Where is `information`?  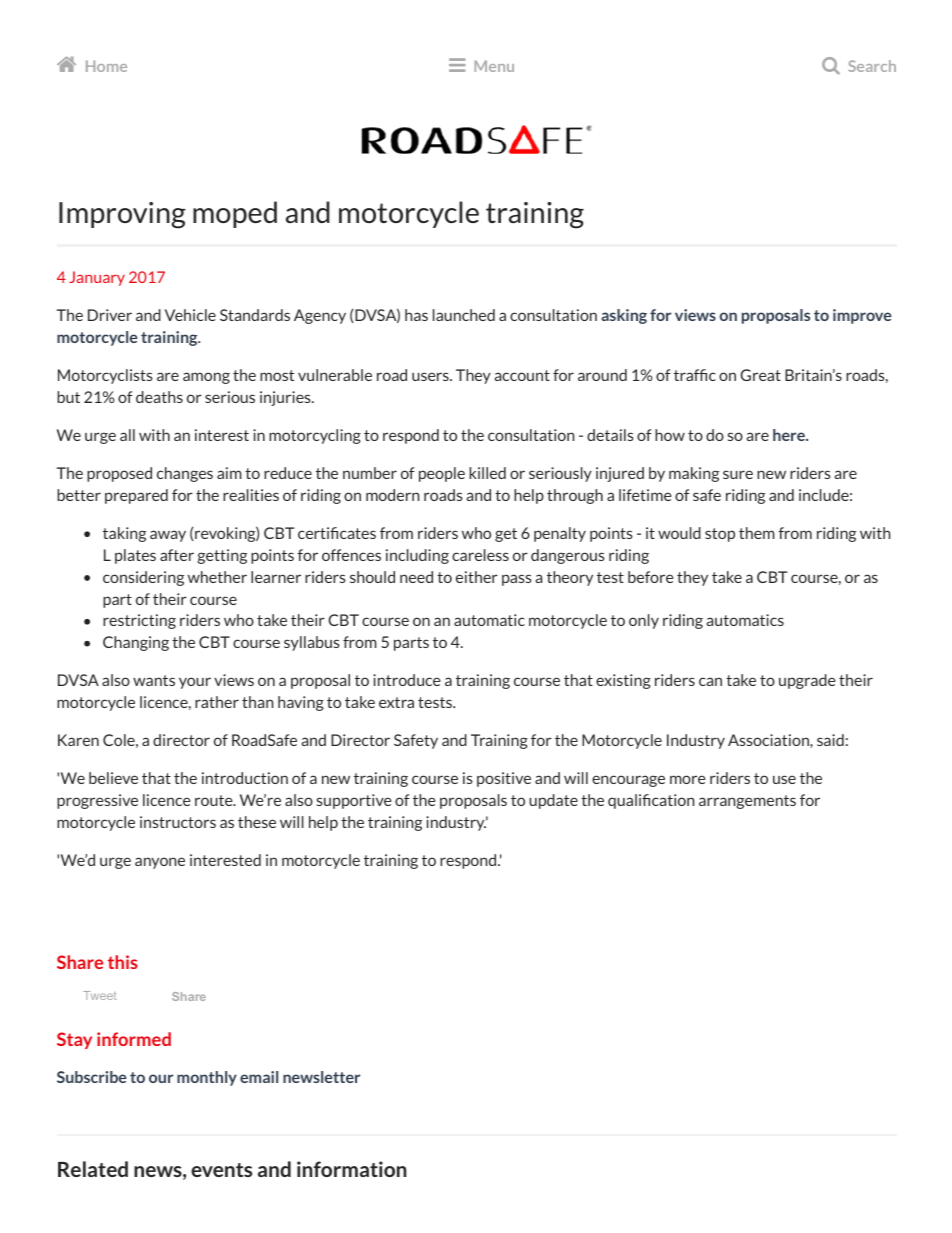
information is located at coordinates (352, 1169).
